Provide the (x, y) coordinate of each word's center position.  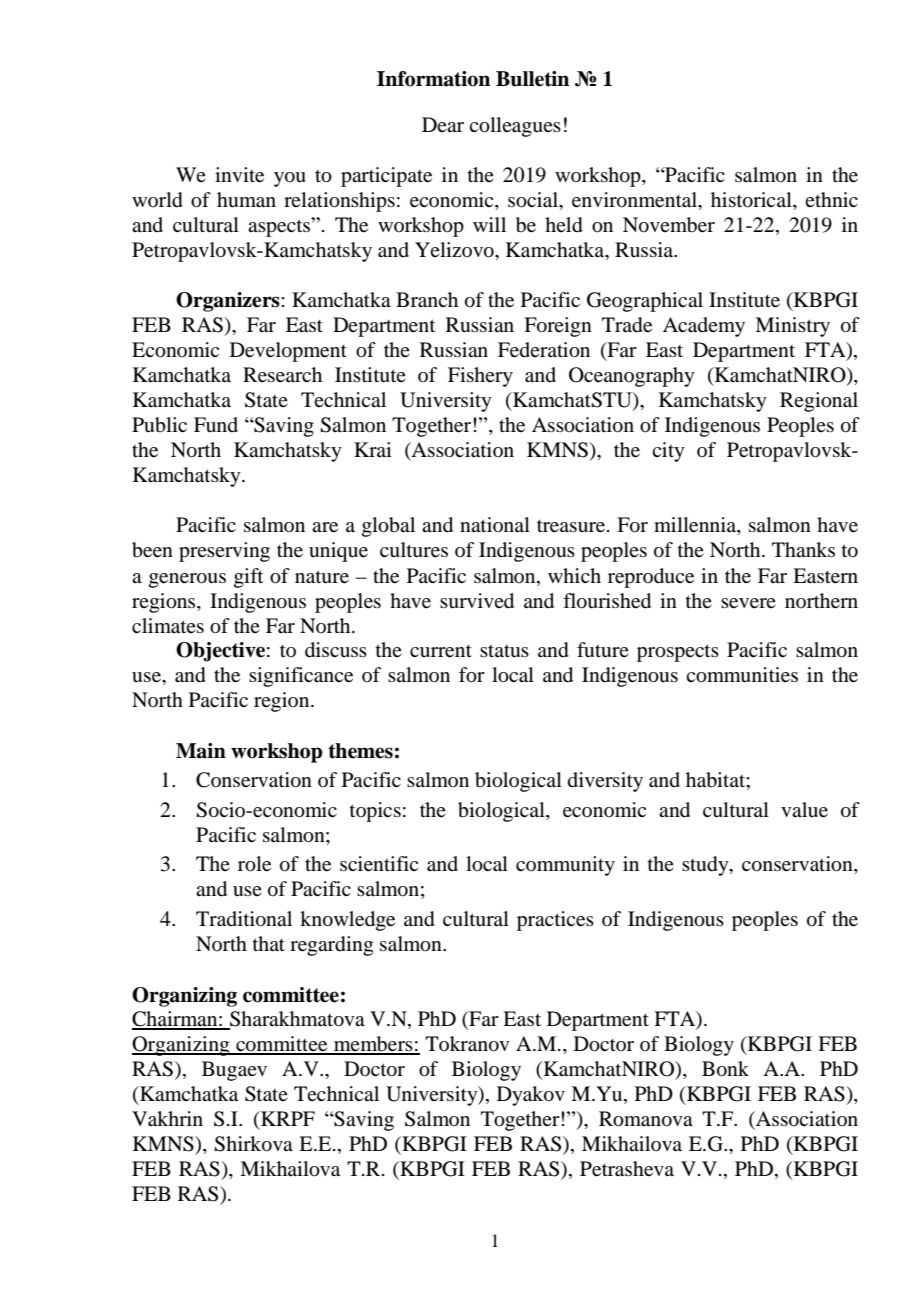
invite (239, 175)
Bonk (725, 1069)
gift (248, 578)
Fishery (480, 377)
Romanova (646, 1119)
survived (477, 601)
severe (748, 603)
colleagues (515, 127)
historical (752, 201)
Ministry (792, 327)
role (254, 864)
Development (288, 352)
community (565, 866)
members (373, 1045)
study (706, 866)
